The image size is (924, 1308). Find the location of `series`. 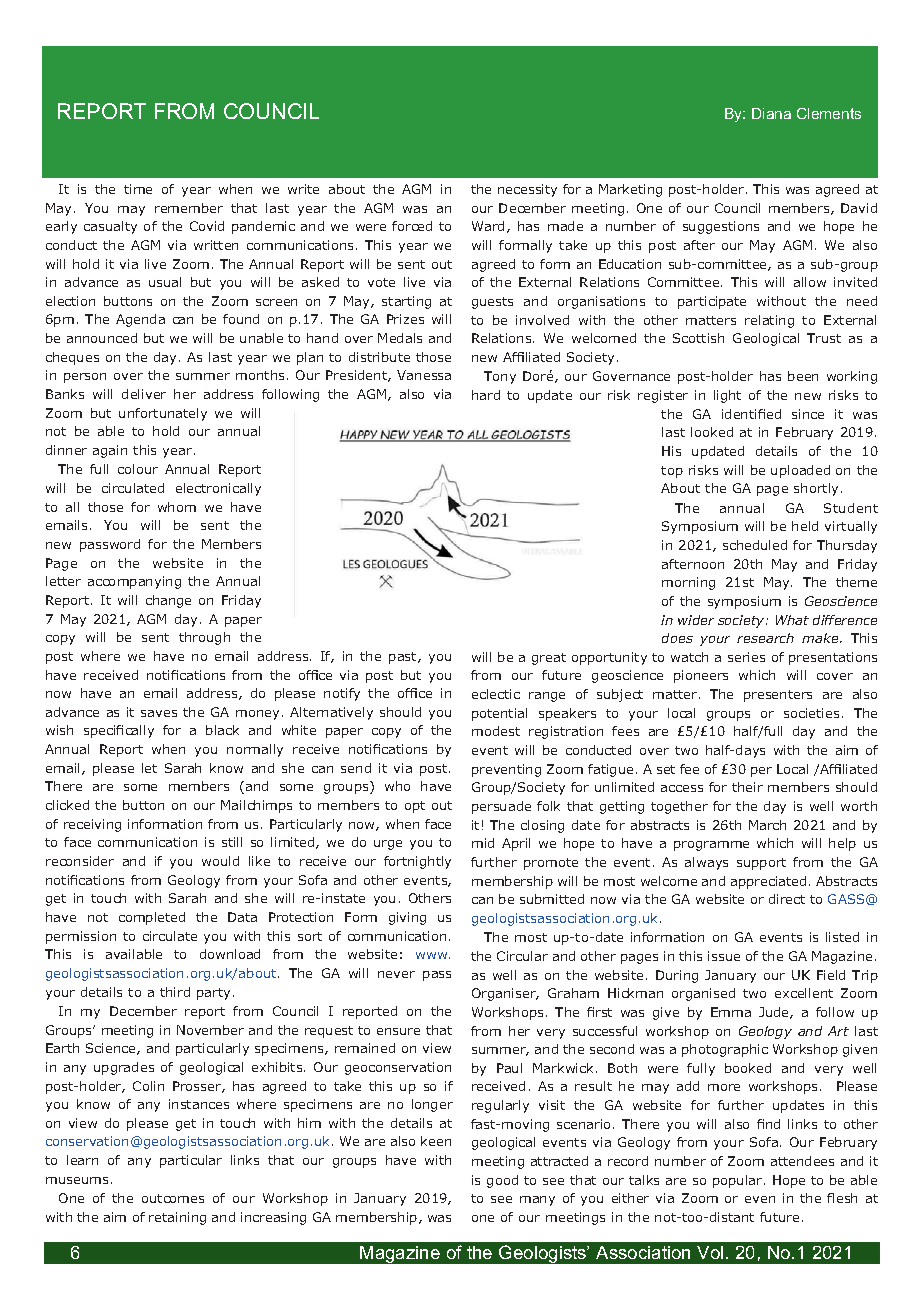

series is located at coordinates (746, 657).
